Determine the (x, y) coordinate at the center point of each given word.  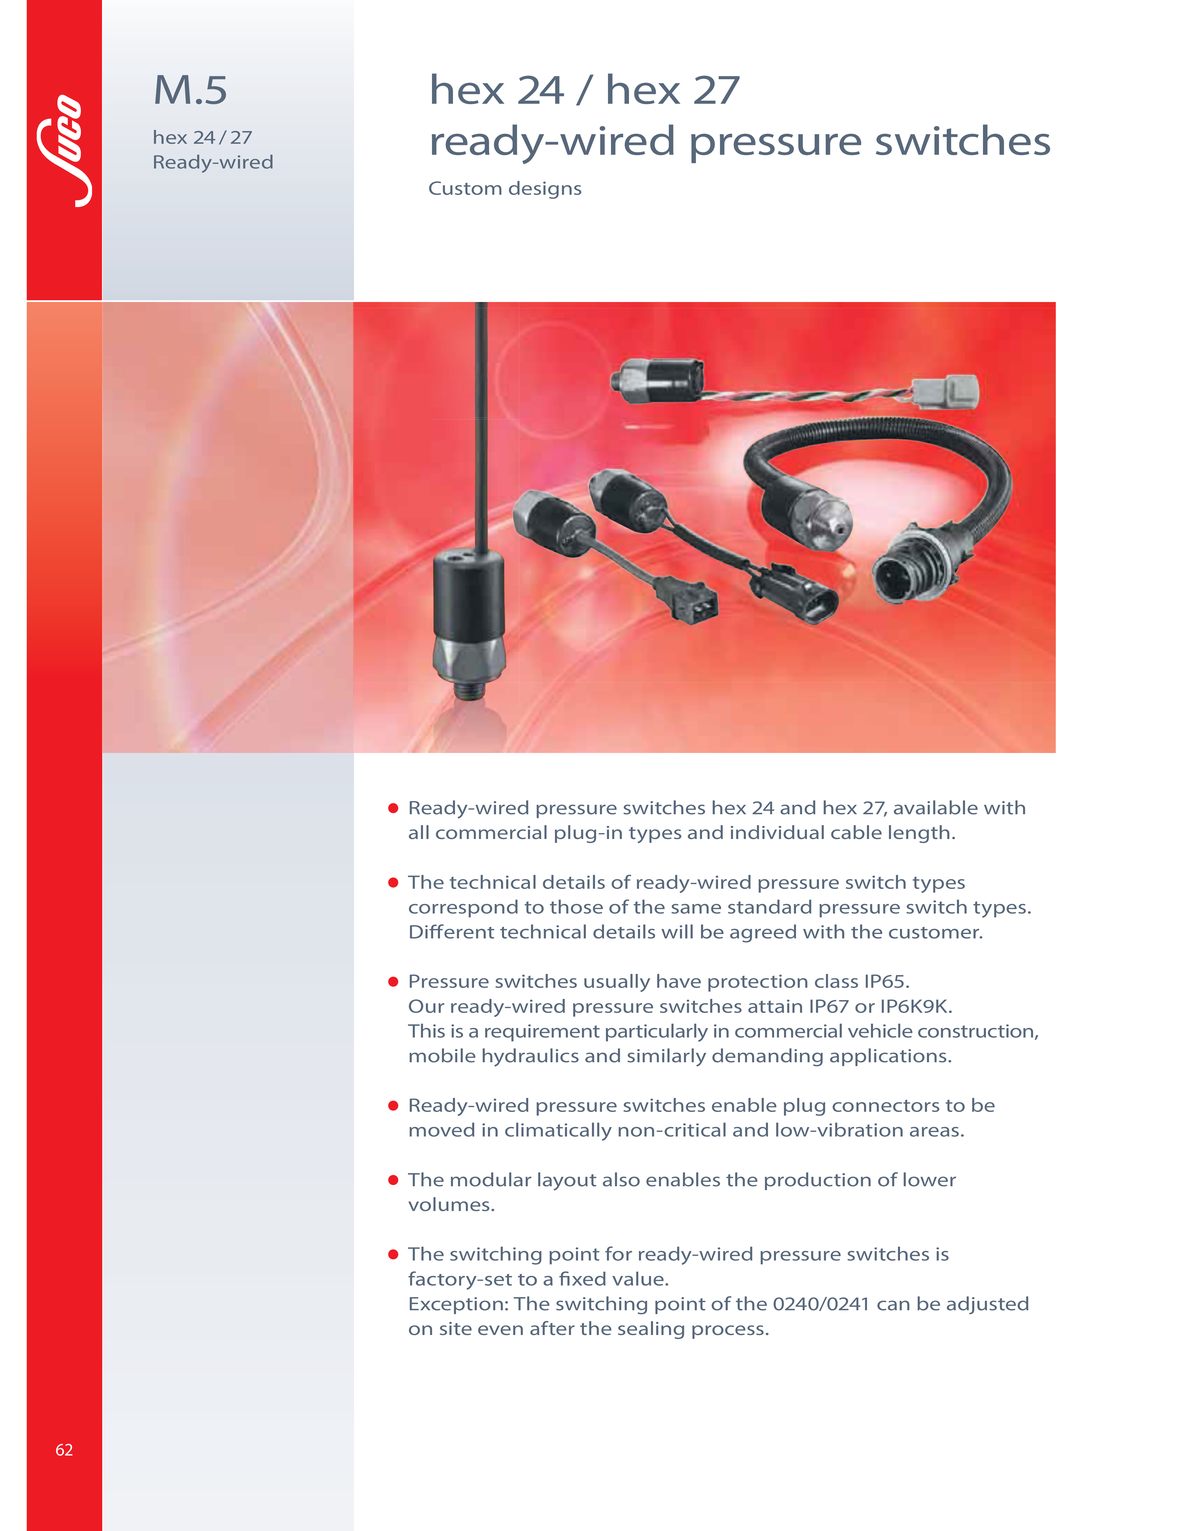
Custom (465, 188)
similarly (666, 1057)
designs (545, 190)
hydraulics (531, 1057)
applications (889, 1057)
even (500, 1330)
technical (493, 882)
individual (777, 832)
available (936, 807)
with (1004, 807)
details (574, 882)
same (696, 909)
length (919, 834)
